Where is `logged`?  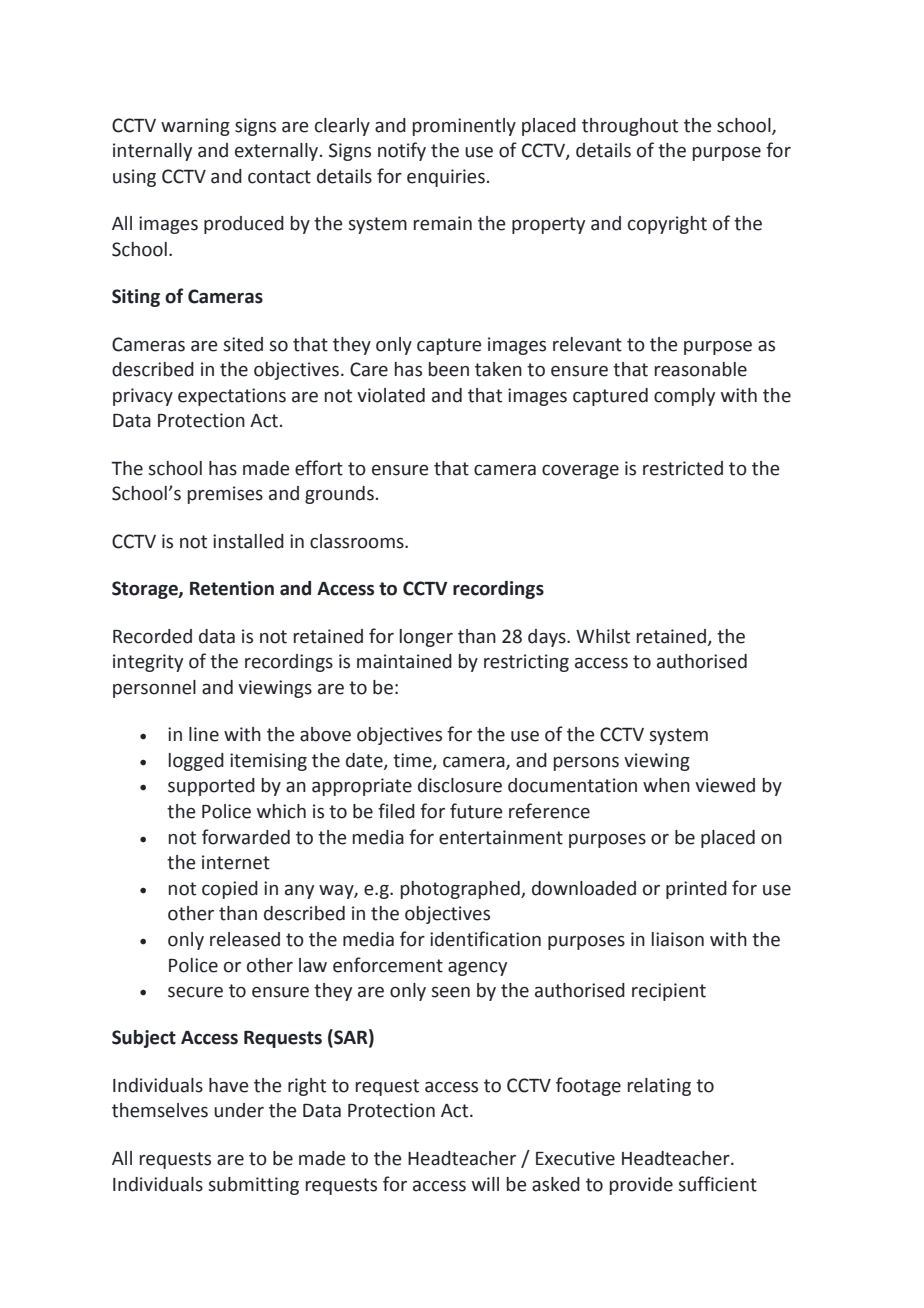
logged is located at coordinates (196, 762).
